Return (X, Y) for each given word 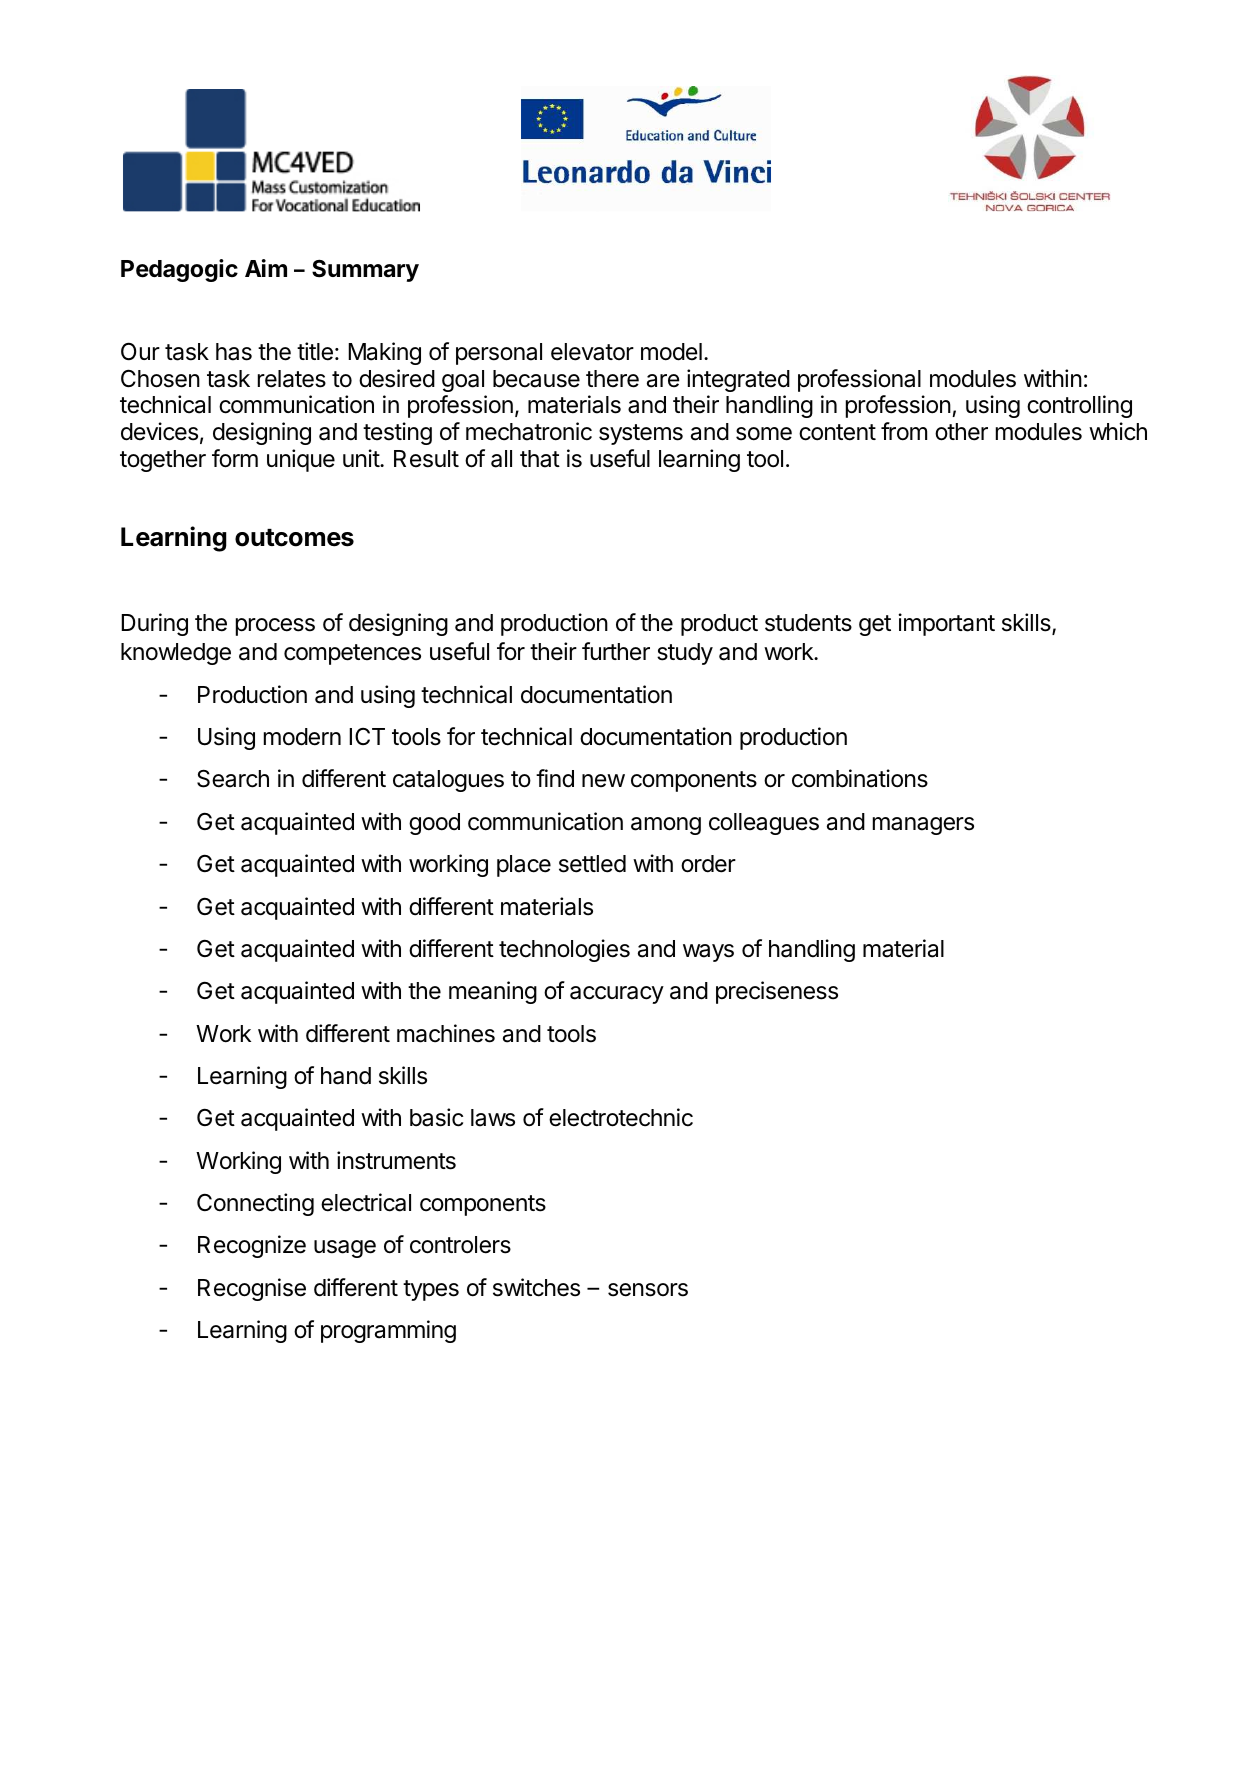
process (275, 627)
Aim (266, 268)
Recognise (252, 1289)
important (946, 624)
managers (923, 826)
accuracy (617, 995)
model (671, 352)
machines (446, 1033)
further (616, 651)
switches (536, 1287)
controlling (1079, 406)
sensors (648, 1290)
